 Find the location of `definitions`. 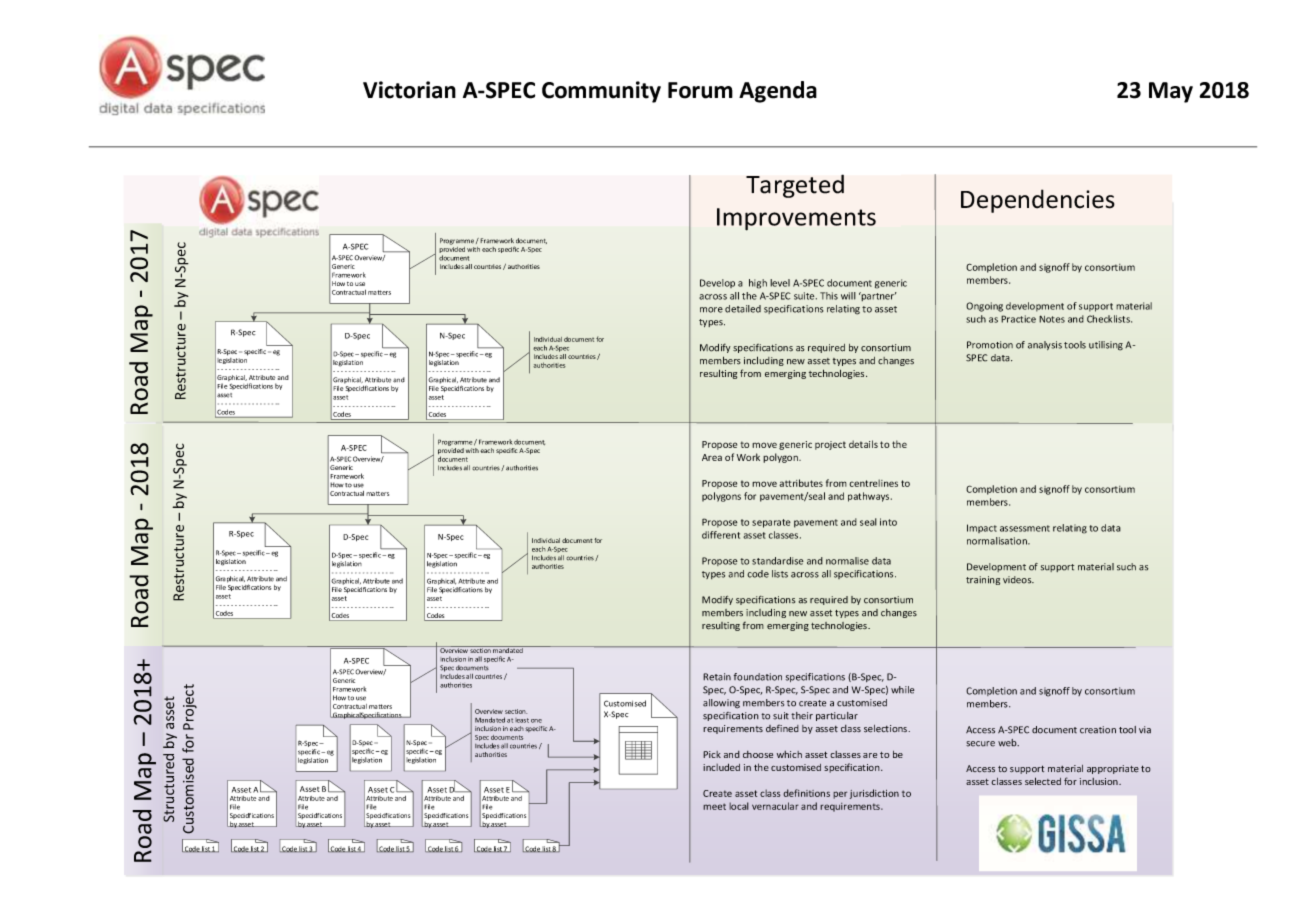

definitions is located at coordinates (806, 793).
